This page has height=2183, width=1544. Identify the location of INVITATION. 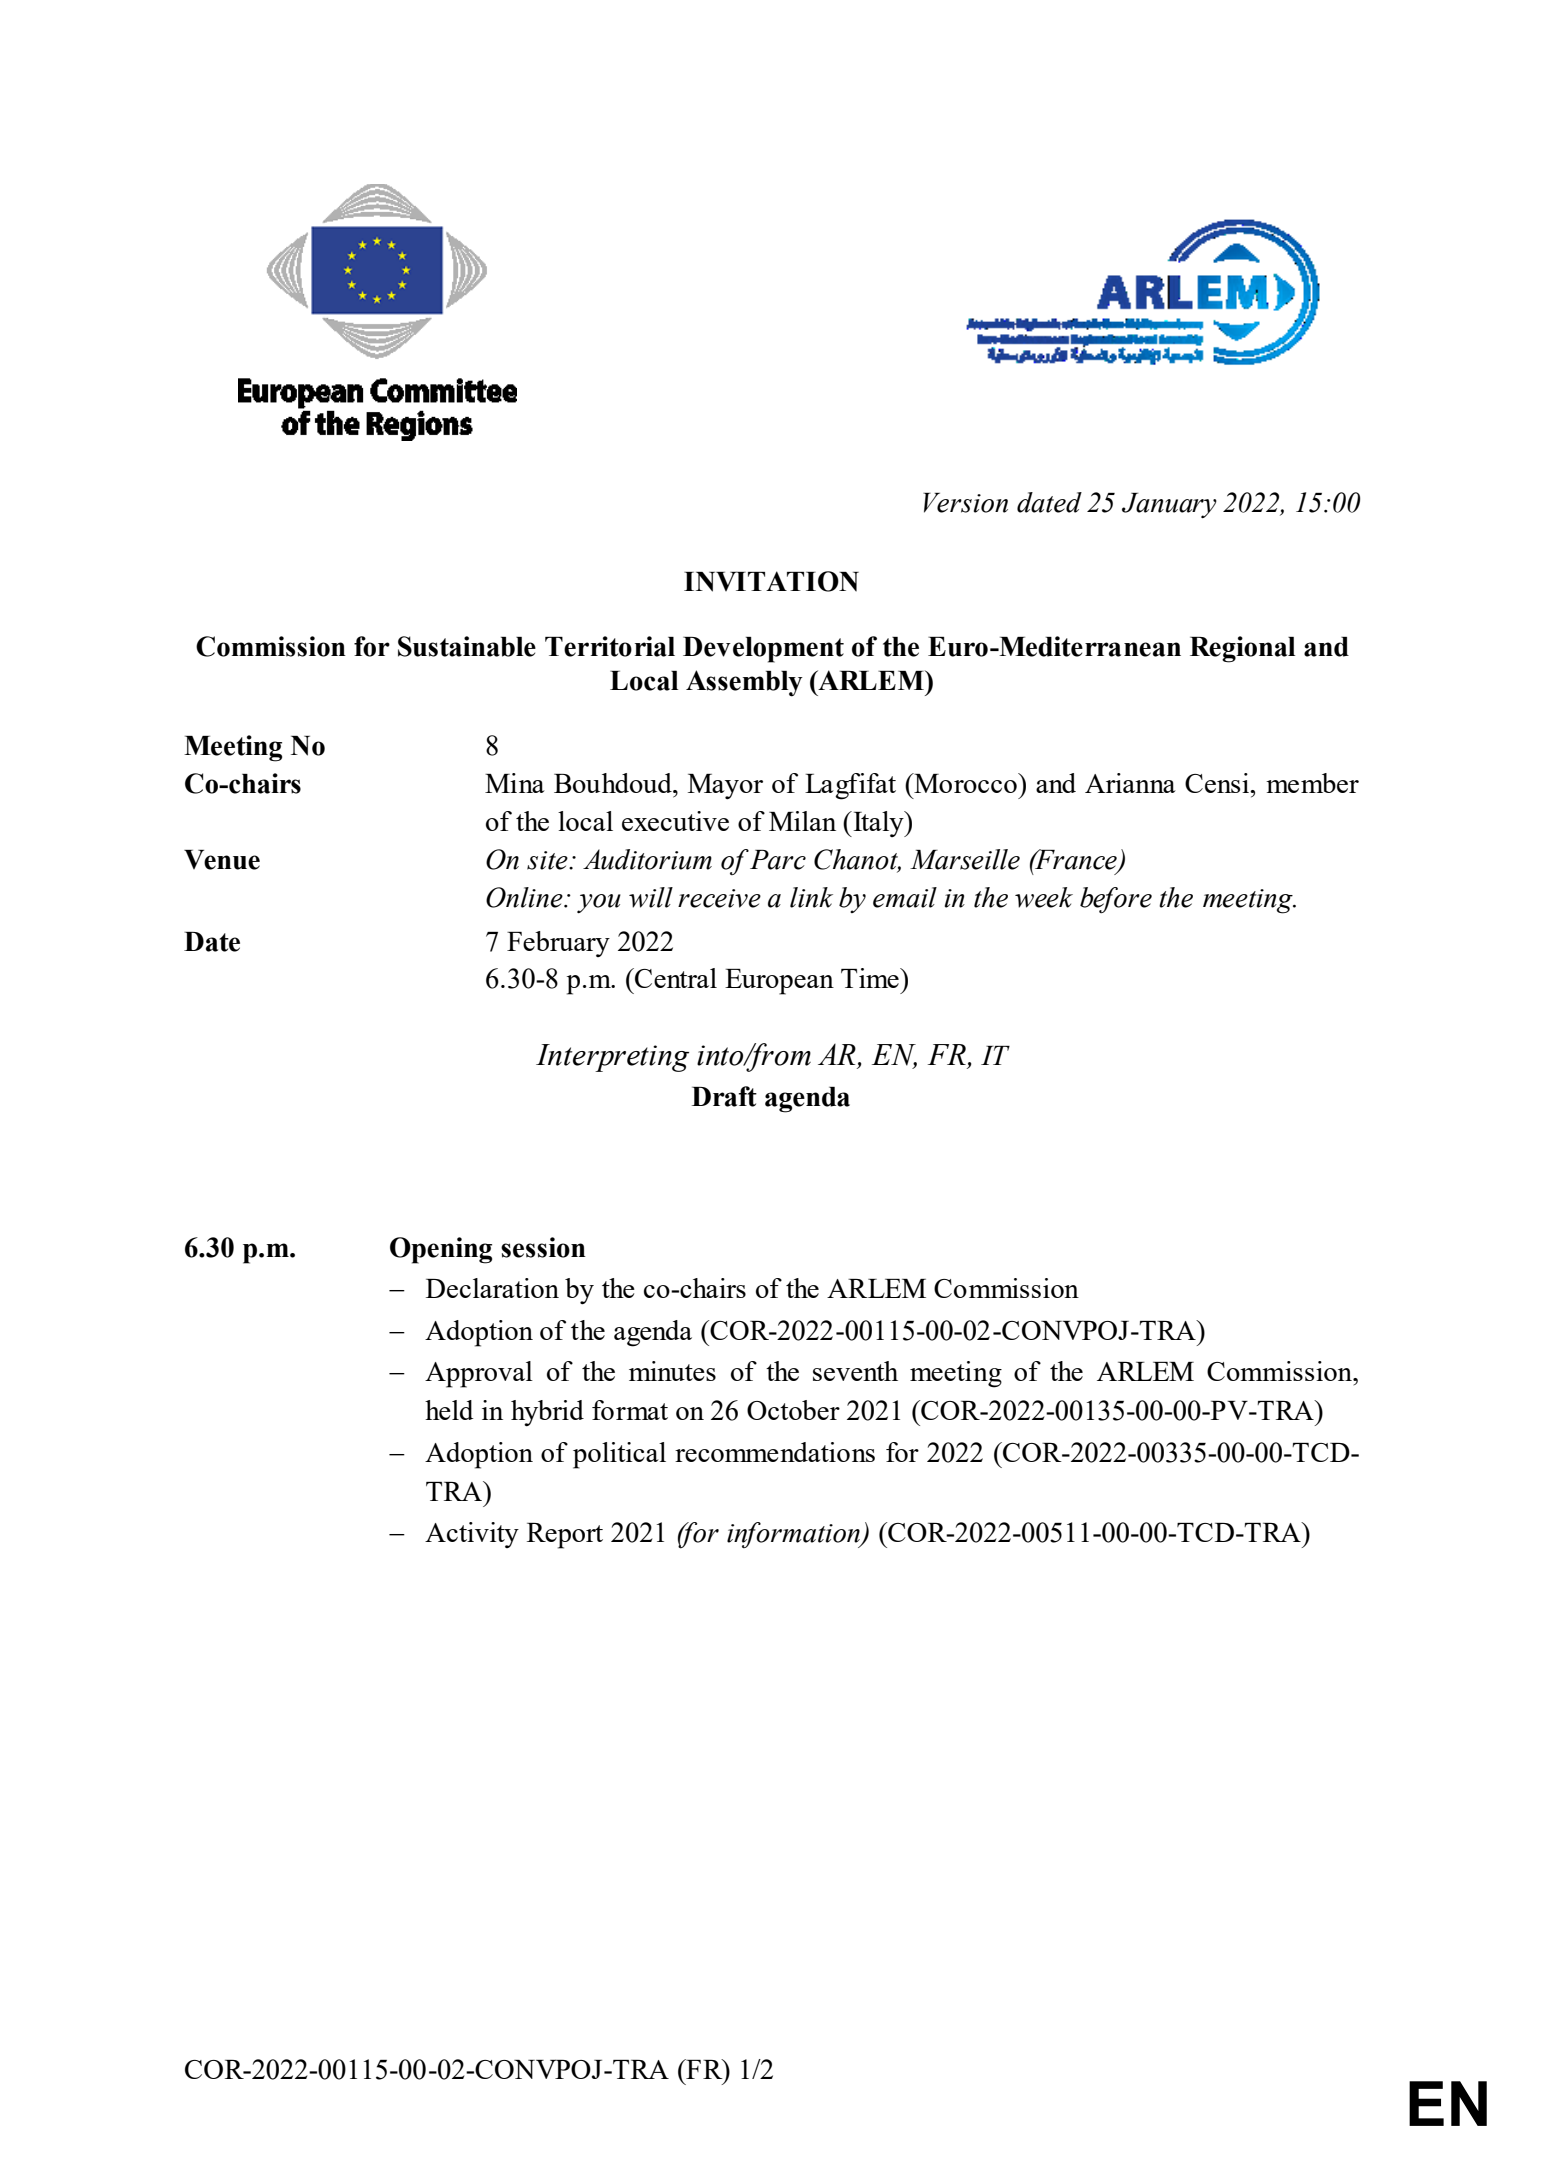
(771, 581).
